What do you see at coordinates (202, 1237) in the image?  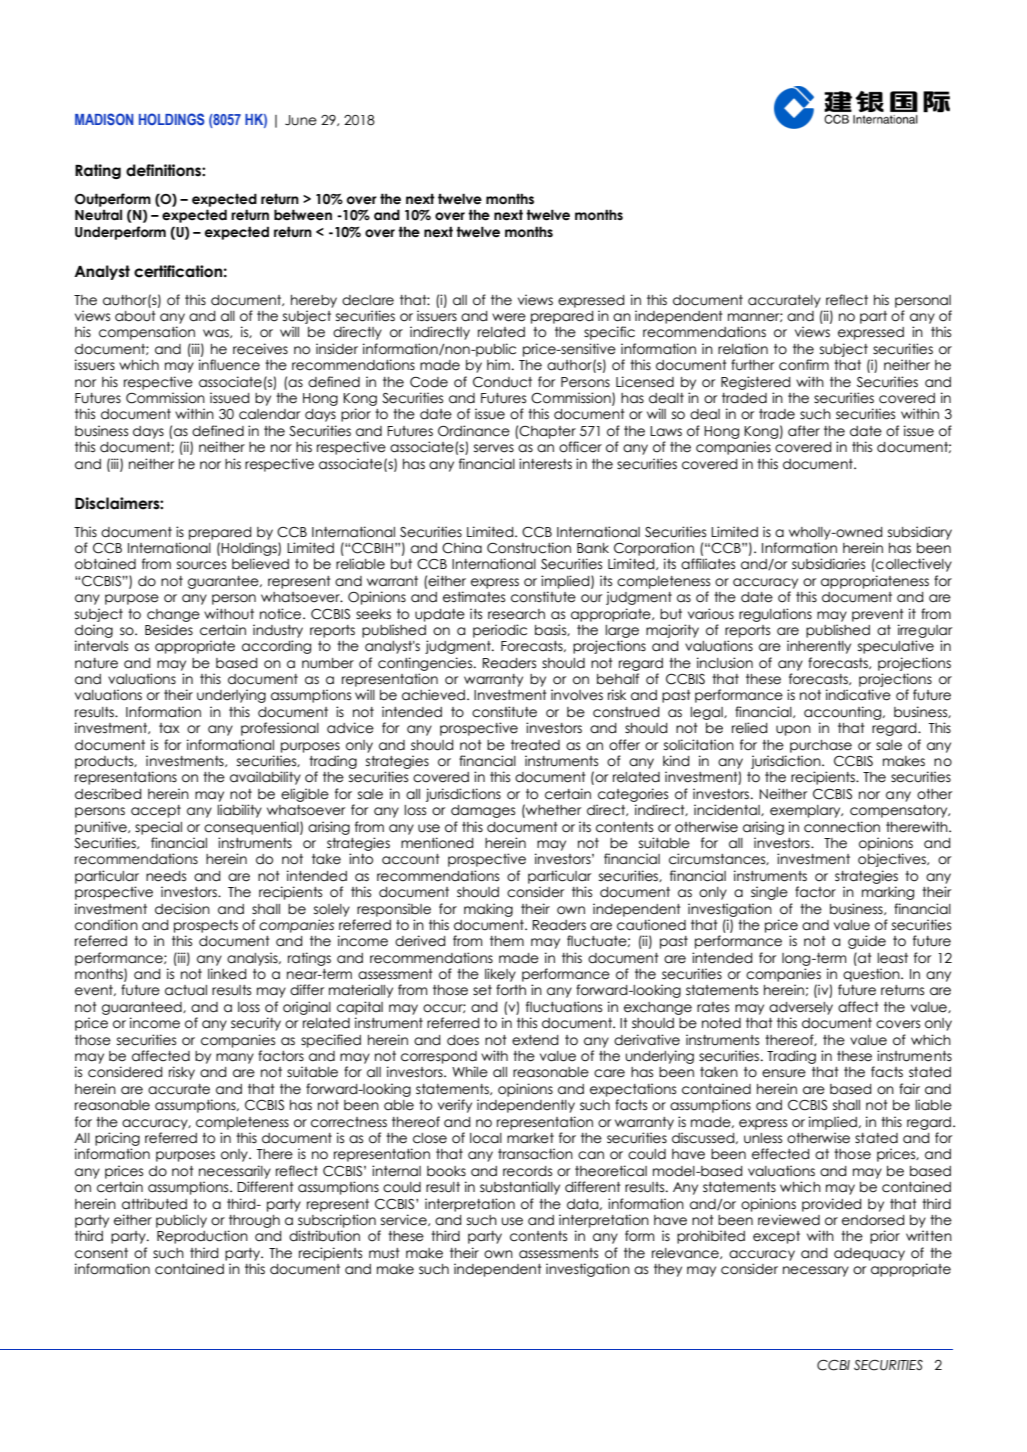 I see `Reproduction` at bounding box center [202, 1237].
